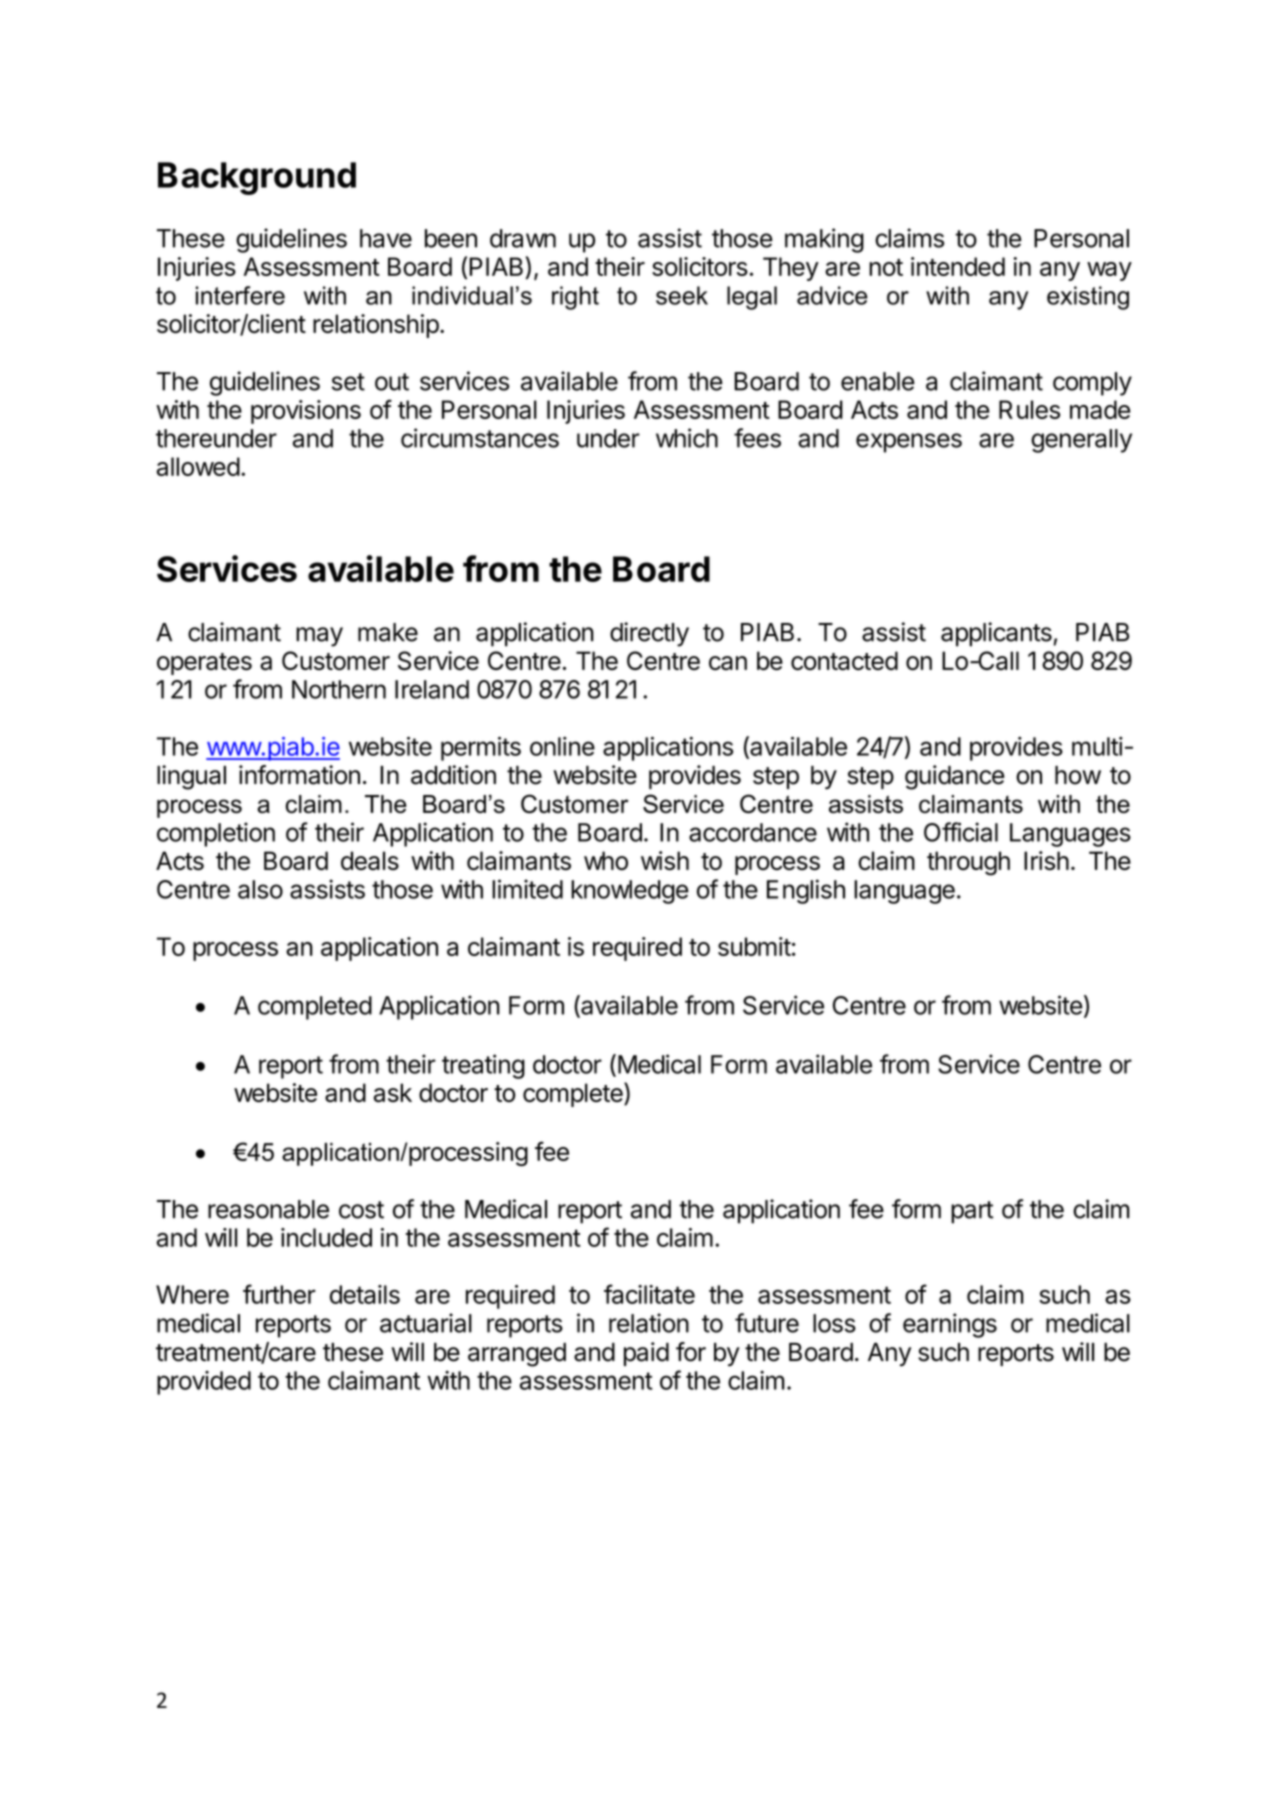 This screenshot has height=1820, width=1287. Describe the element at coordinates (950, 1325) in the screenshot. I see `earnings` at that location.
